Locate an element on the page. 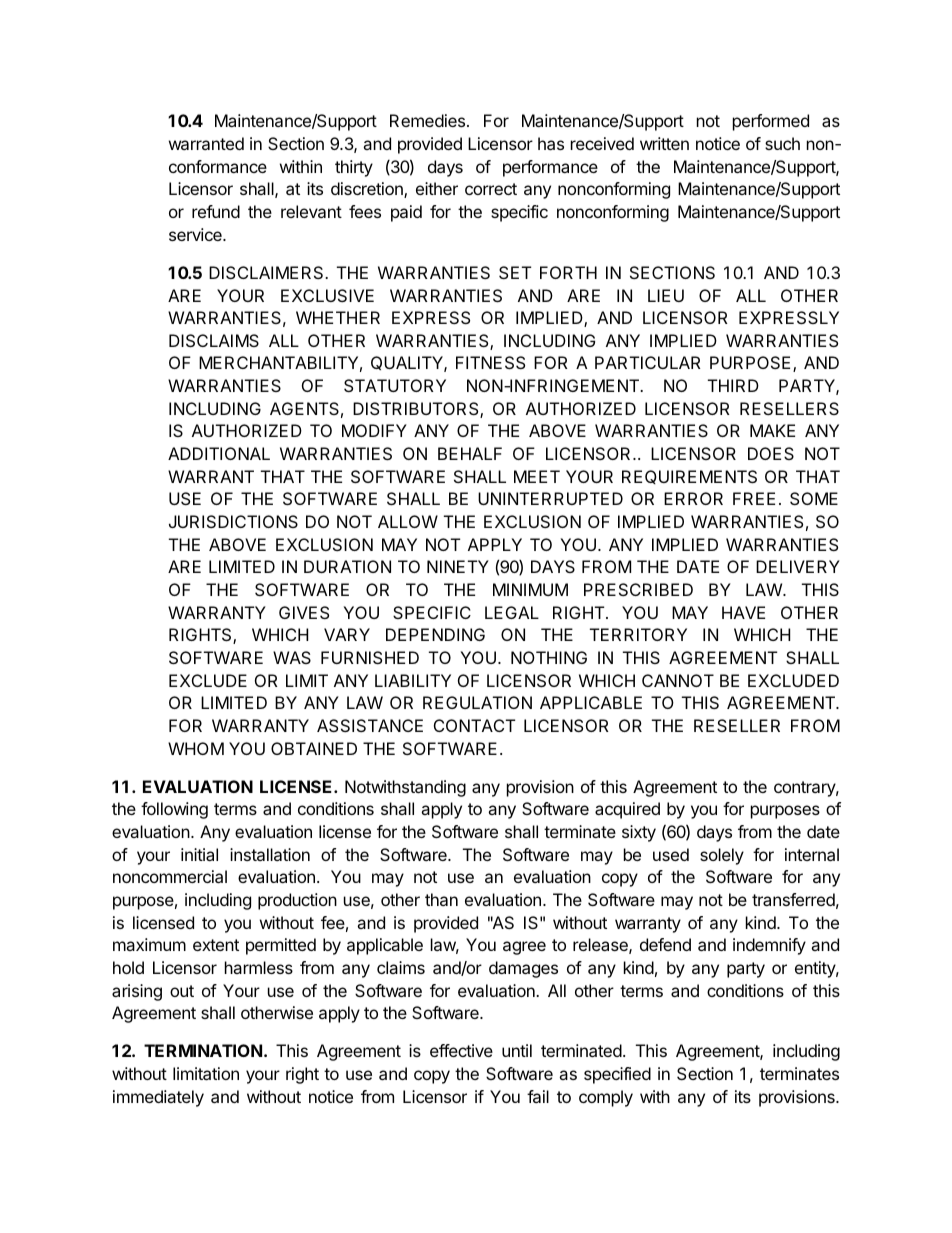 This document has width=952, height=1233. correct is located at coordinates (491, 189).
